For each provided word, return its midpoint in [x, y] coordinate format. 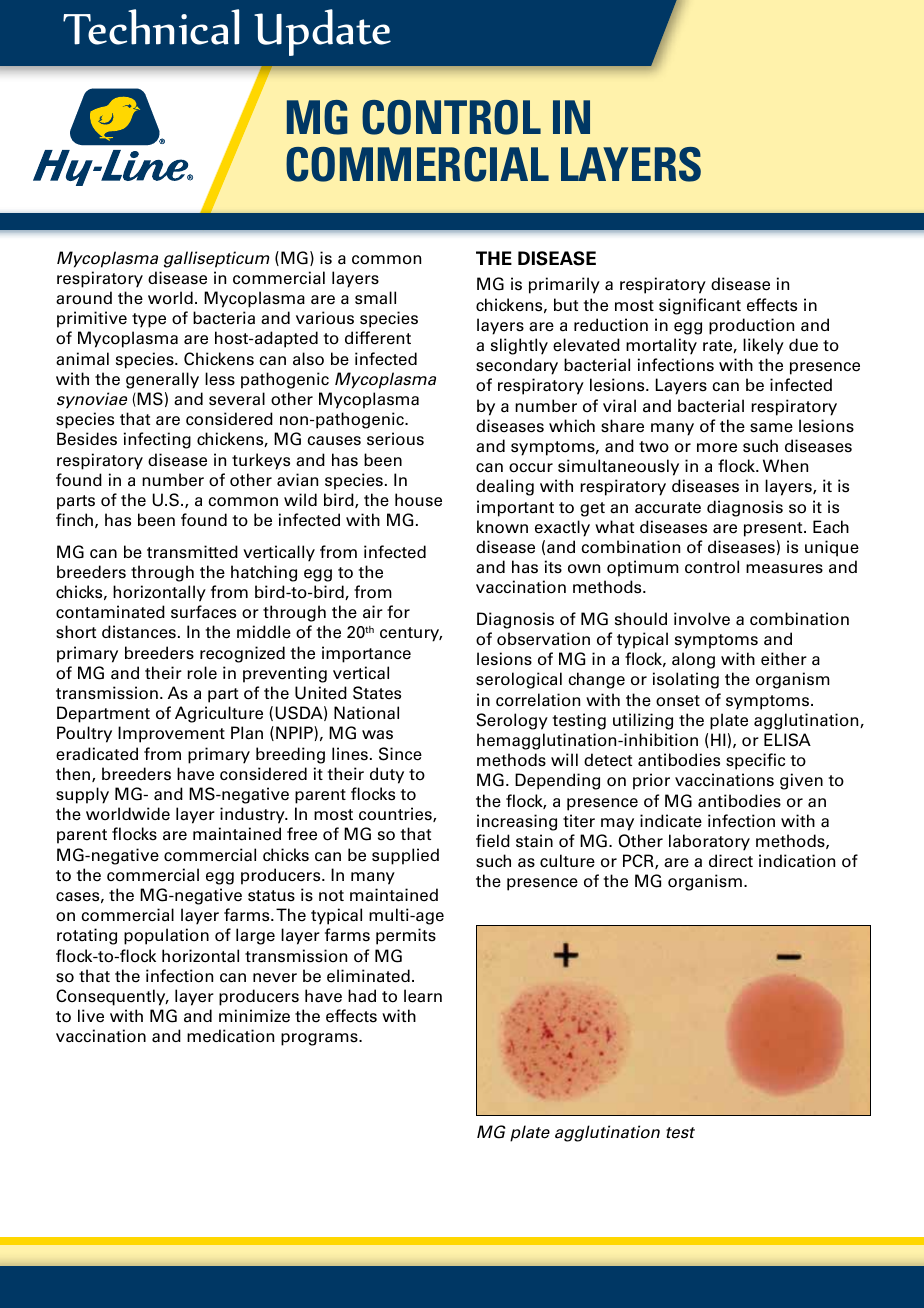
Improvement [171, 734]
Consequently [112, 997]
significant [700, 306]
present [774, 529]
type [149, 320]
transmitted [192, 552]
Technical [151, 27]
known [502, 527]
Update [322, 32]
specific [755, 761]
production [751, 326]
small [375, 298]
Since [400, 754]
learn [423, 996]
